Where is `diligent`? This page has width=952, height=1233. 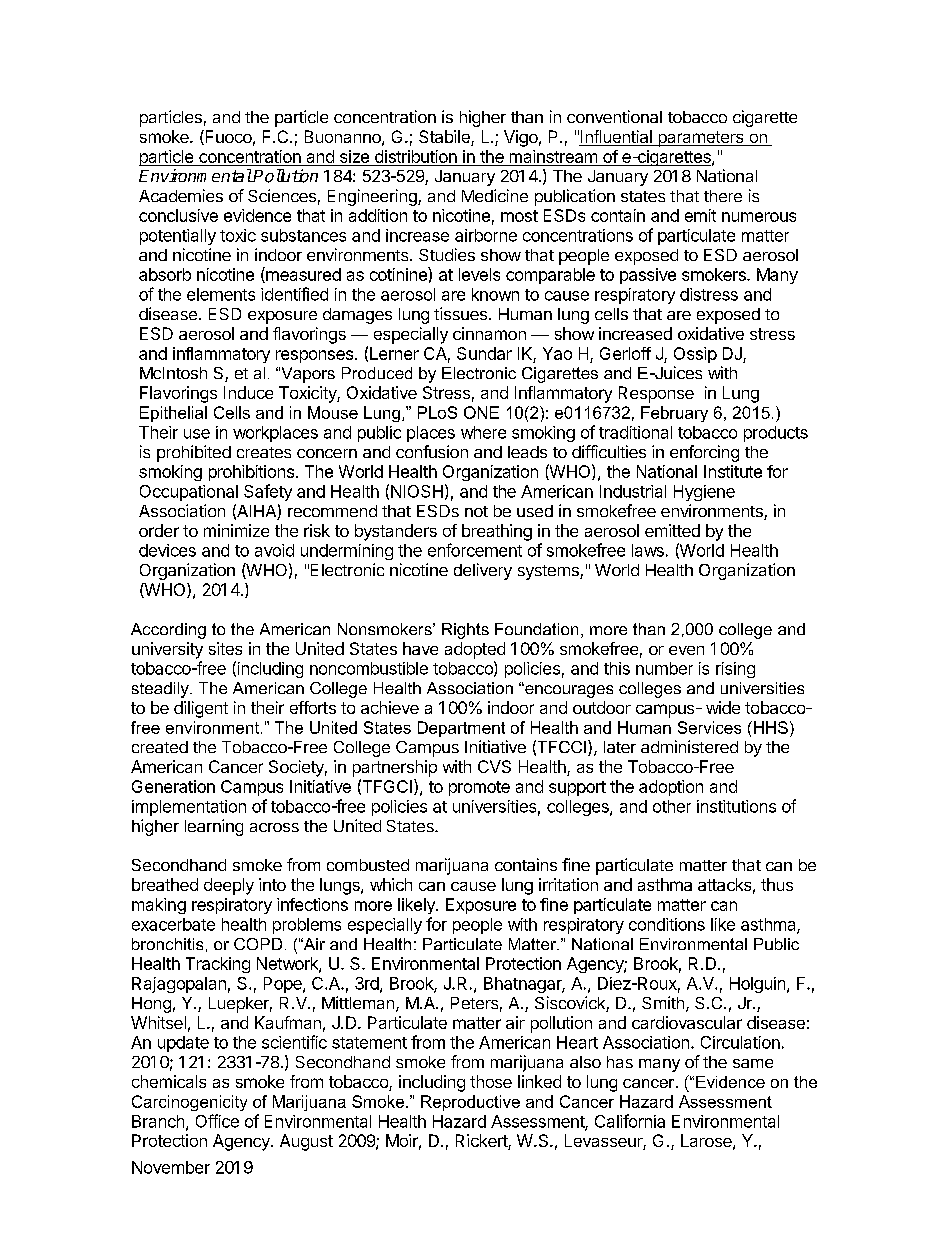
diligent is located at coordinates (201, 709).
